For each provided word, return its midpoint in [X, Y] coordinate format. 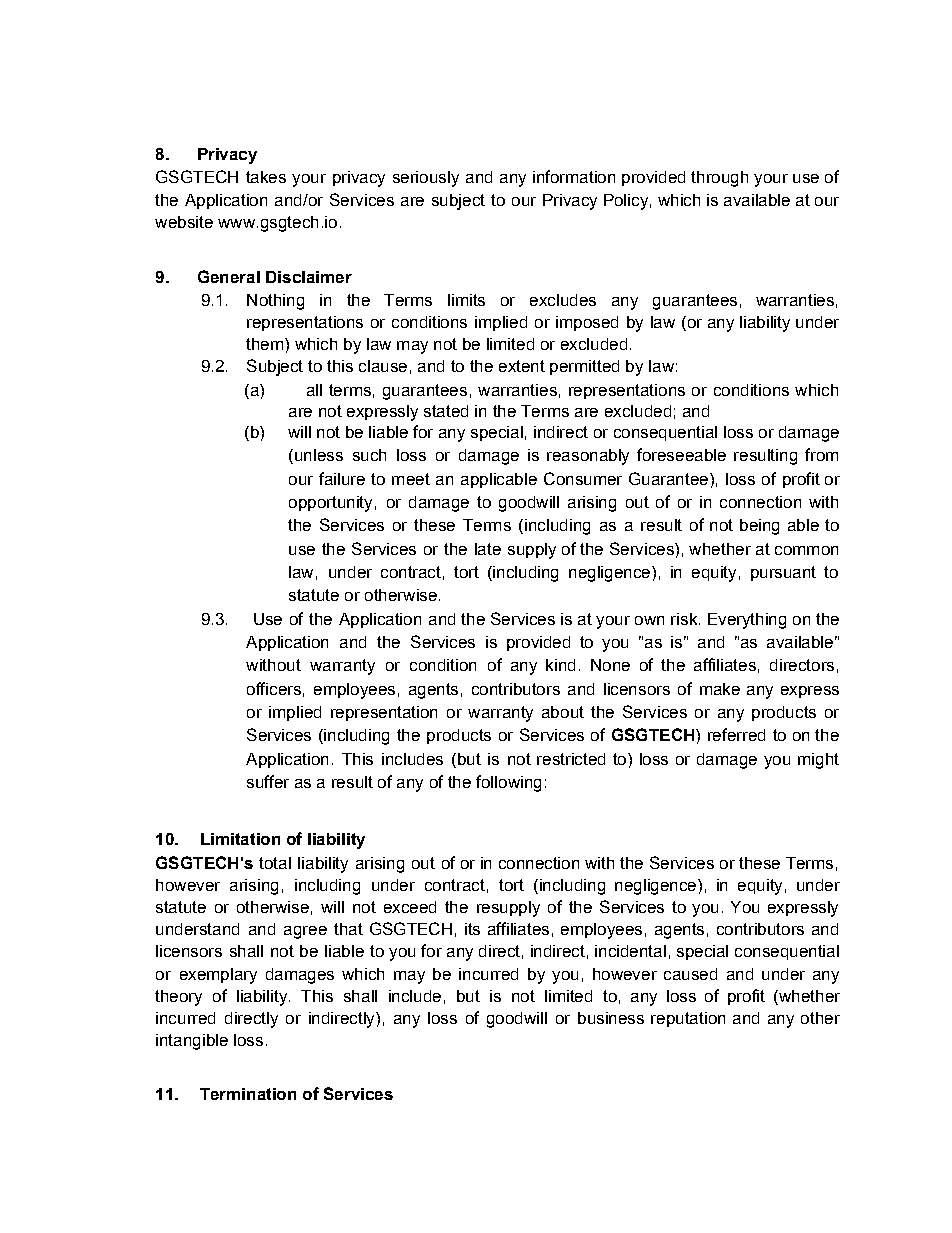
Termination [248, 1094]
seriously [426, 179]
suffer [268, 781]
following [508, 783]
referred [736, 734]
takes [266, 177]
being [759, 527]
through [719, 179]
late [488, 549]
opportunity [330, 504]
